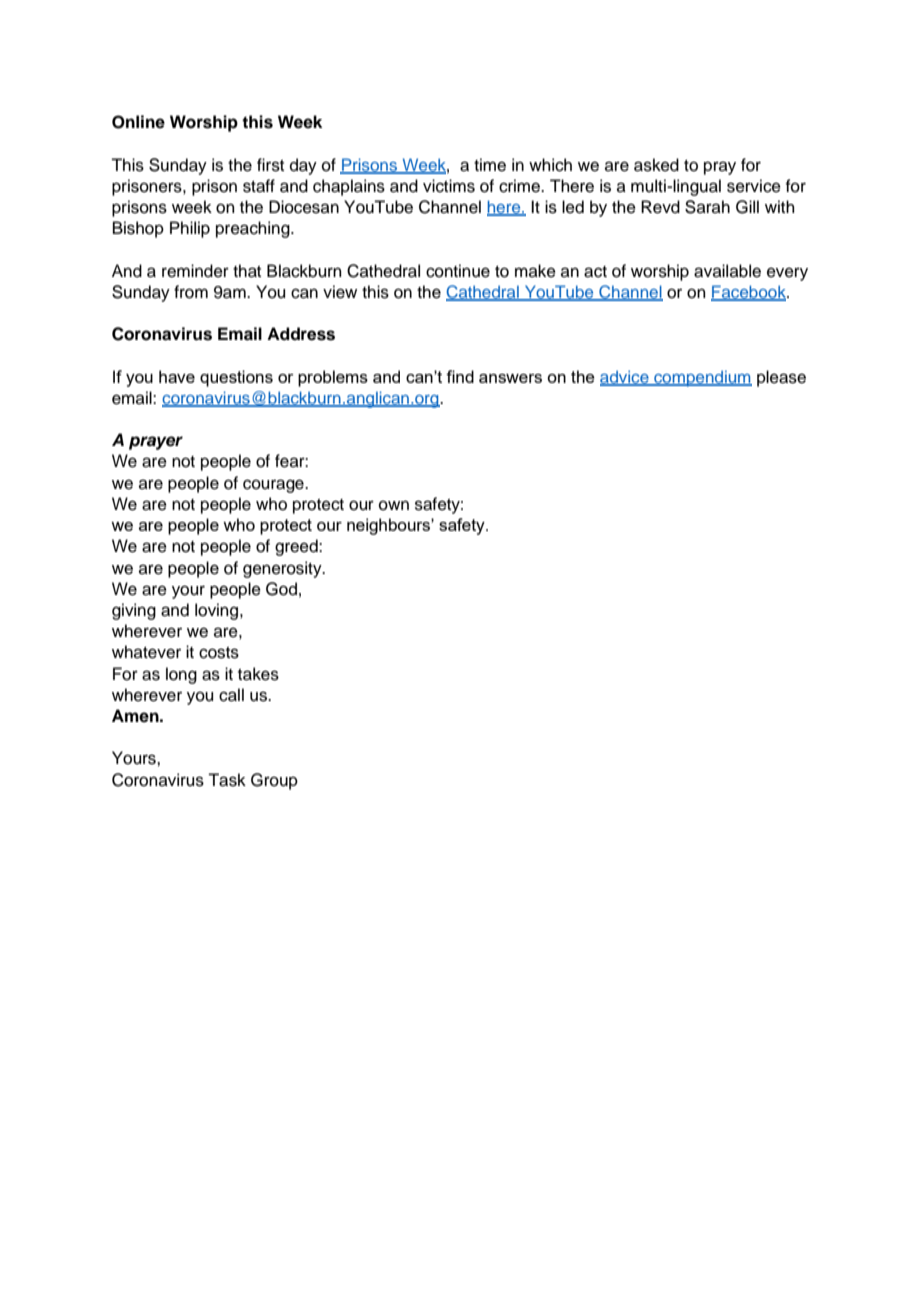  I want to click on continue, so click(458, 271).
